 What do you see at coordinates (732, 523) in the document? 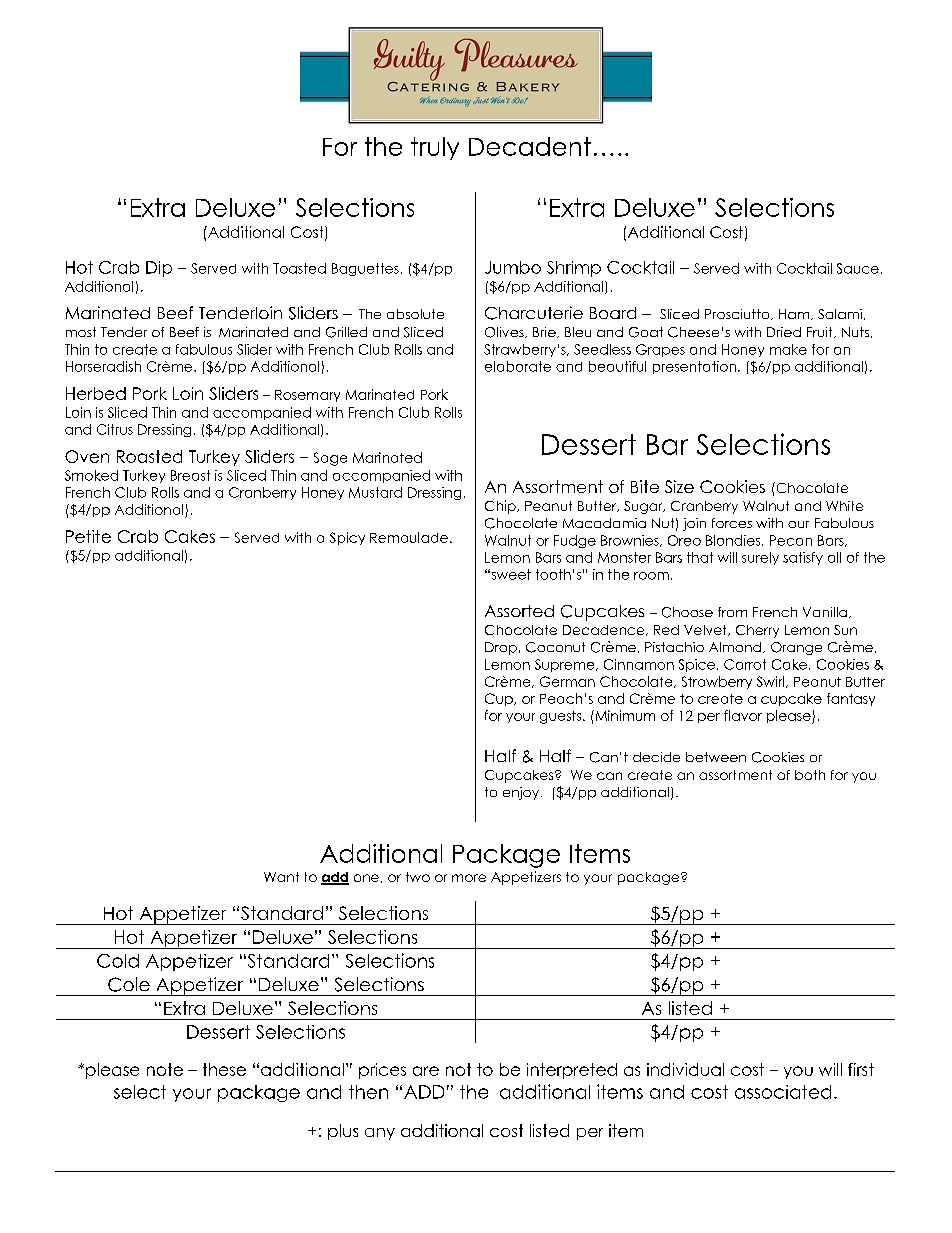
I see `forces` at bounding box center [732, 523].
